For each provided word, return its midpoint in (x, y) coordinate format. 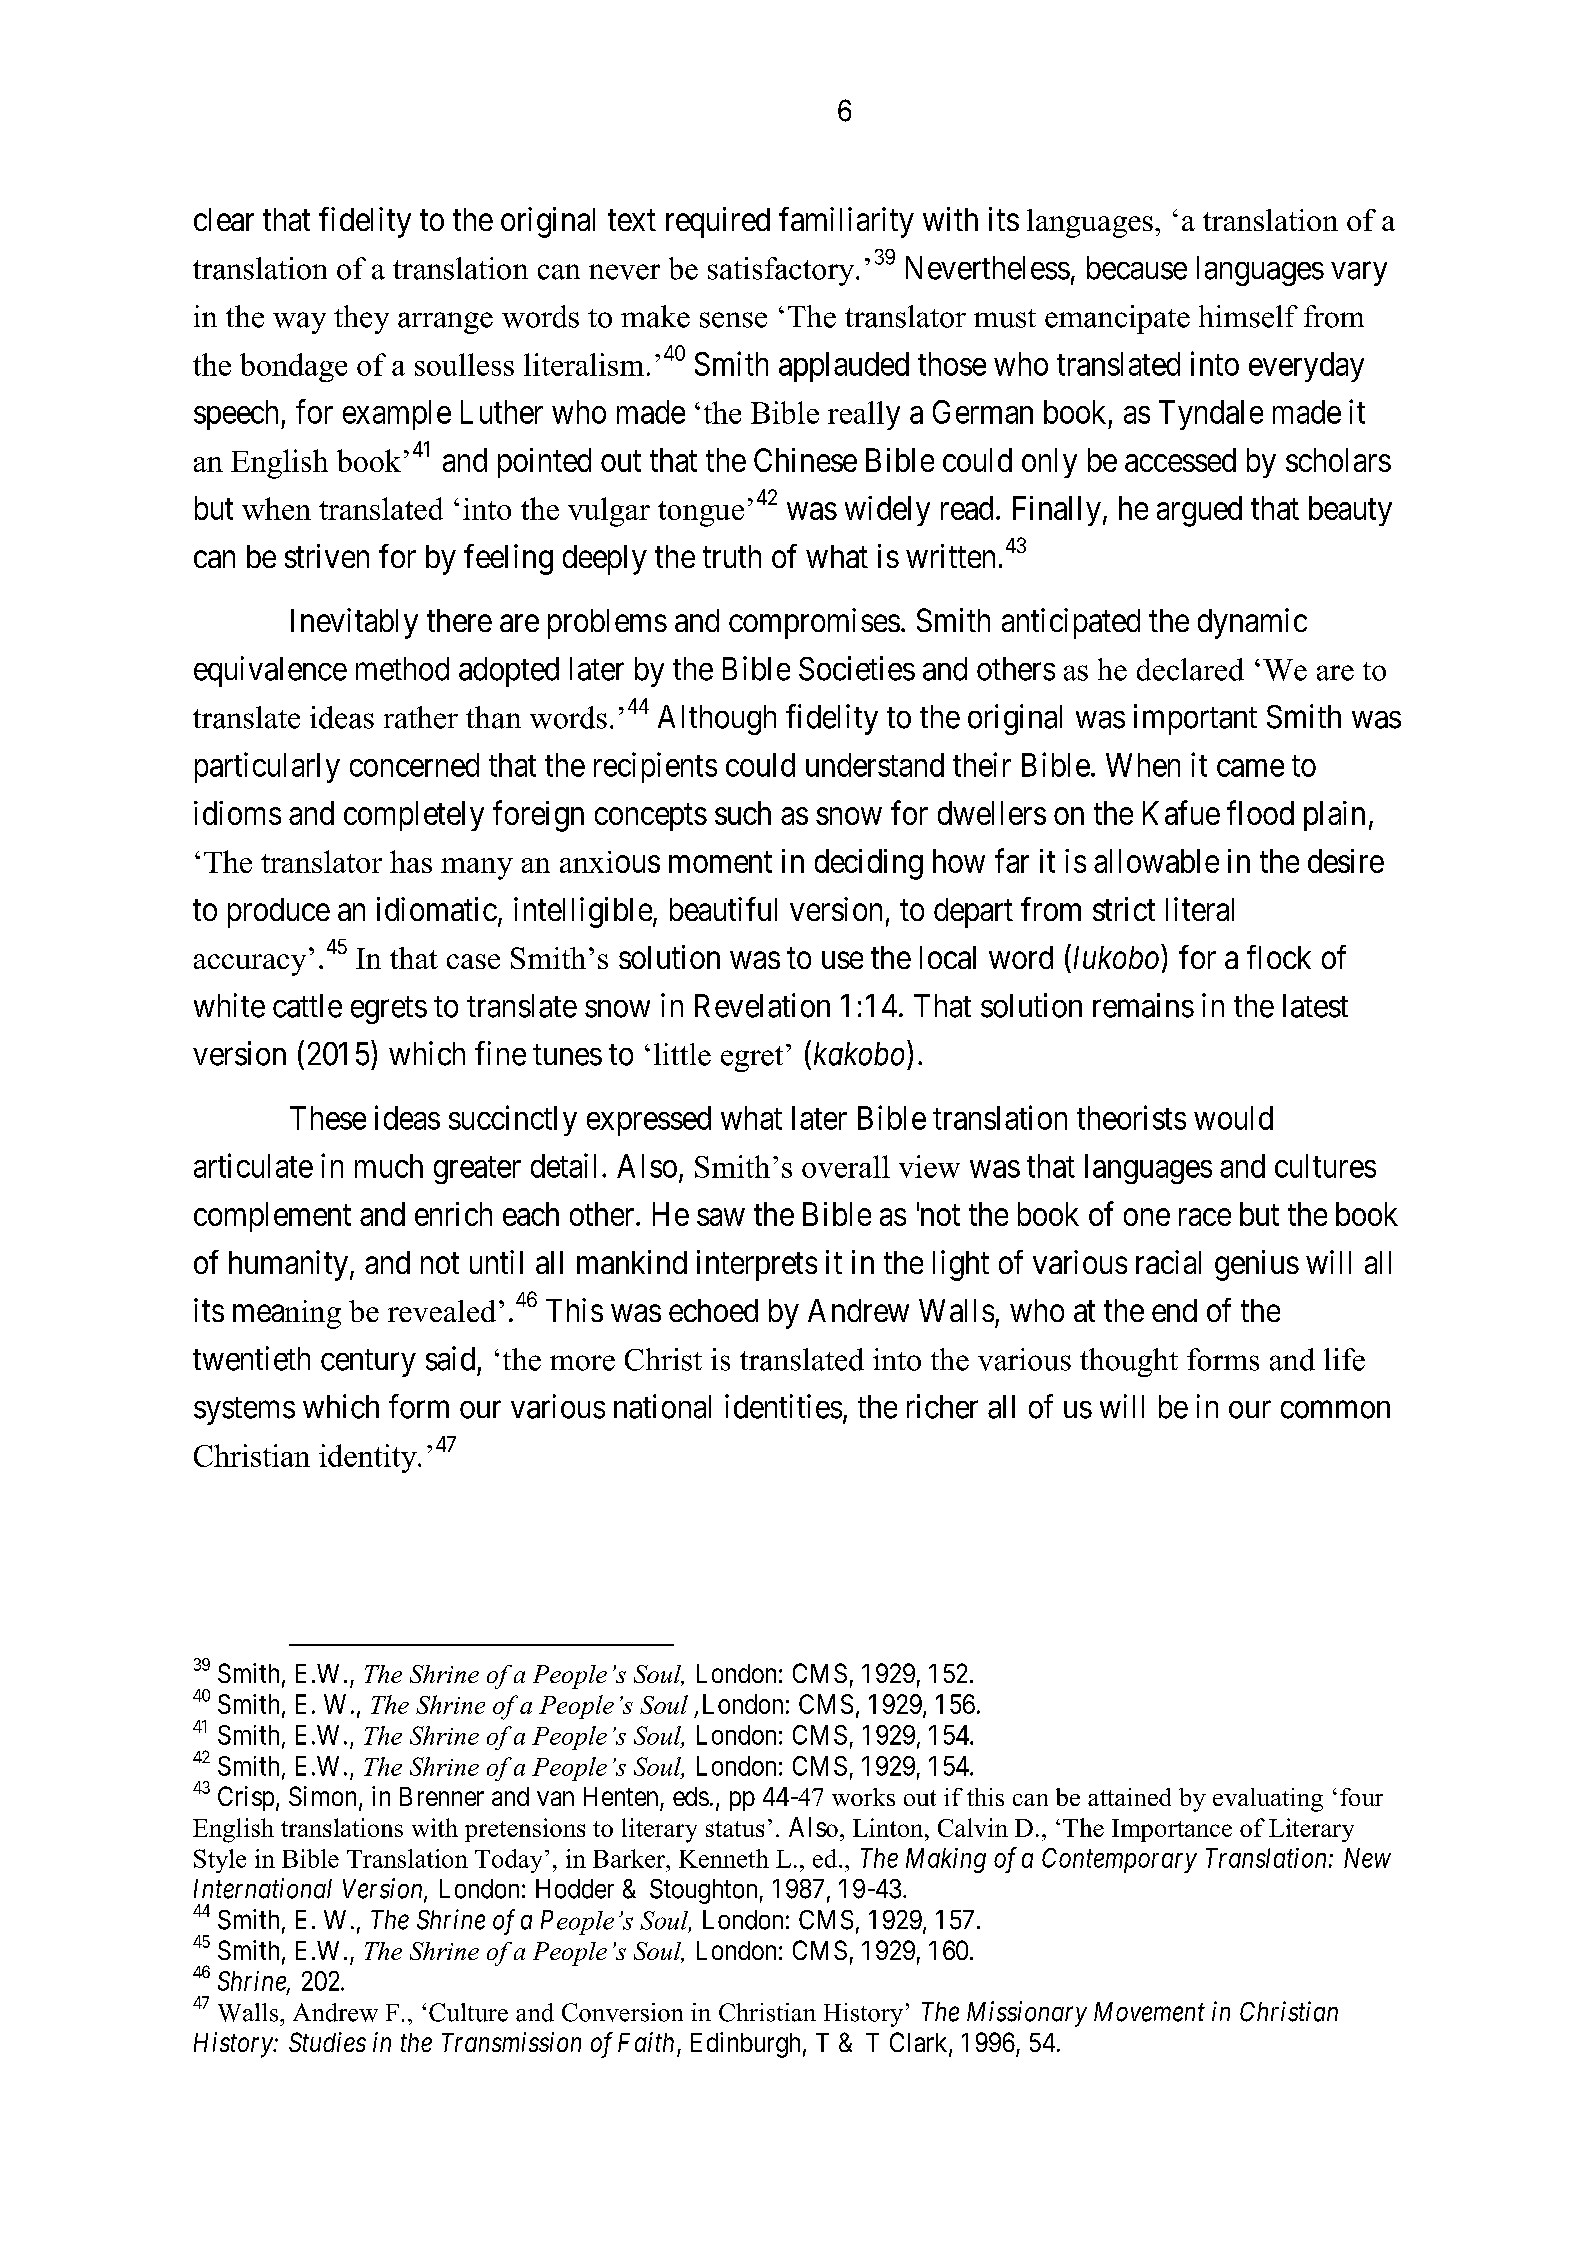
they (361, 319)
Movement (1149, 2012)
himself (1248, 316)
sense (733, 320)
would (1233, 1118)
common (1335, 1410)
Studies (327, 2042)
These (328, 1118)
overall (846, 1166)
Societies (857, 668)
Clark (920, 2043)
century (368, 1363)
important (1195, 719)
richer (942, 1406)
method (402, 669)
